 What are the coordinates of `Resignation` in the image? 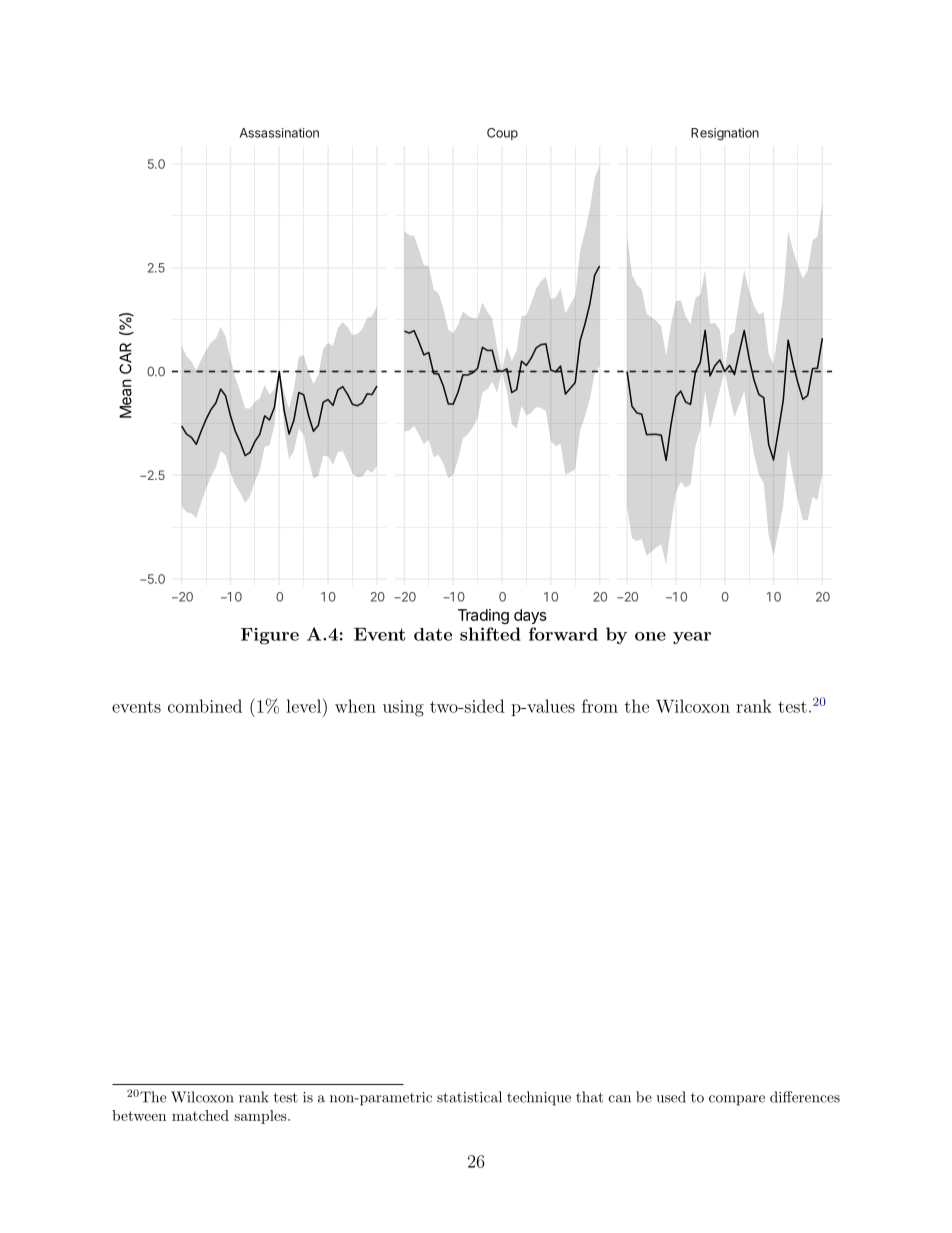 It's located at (725, 134).
